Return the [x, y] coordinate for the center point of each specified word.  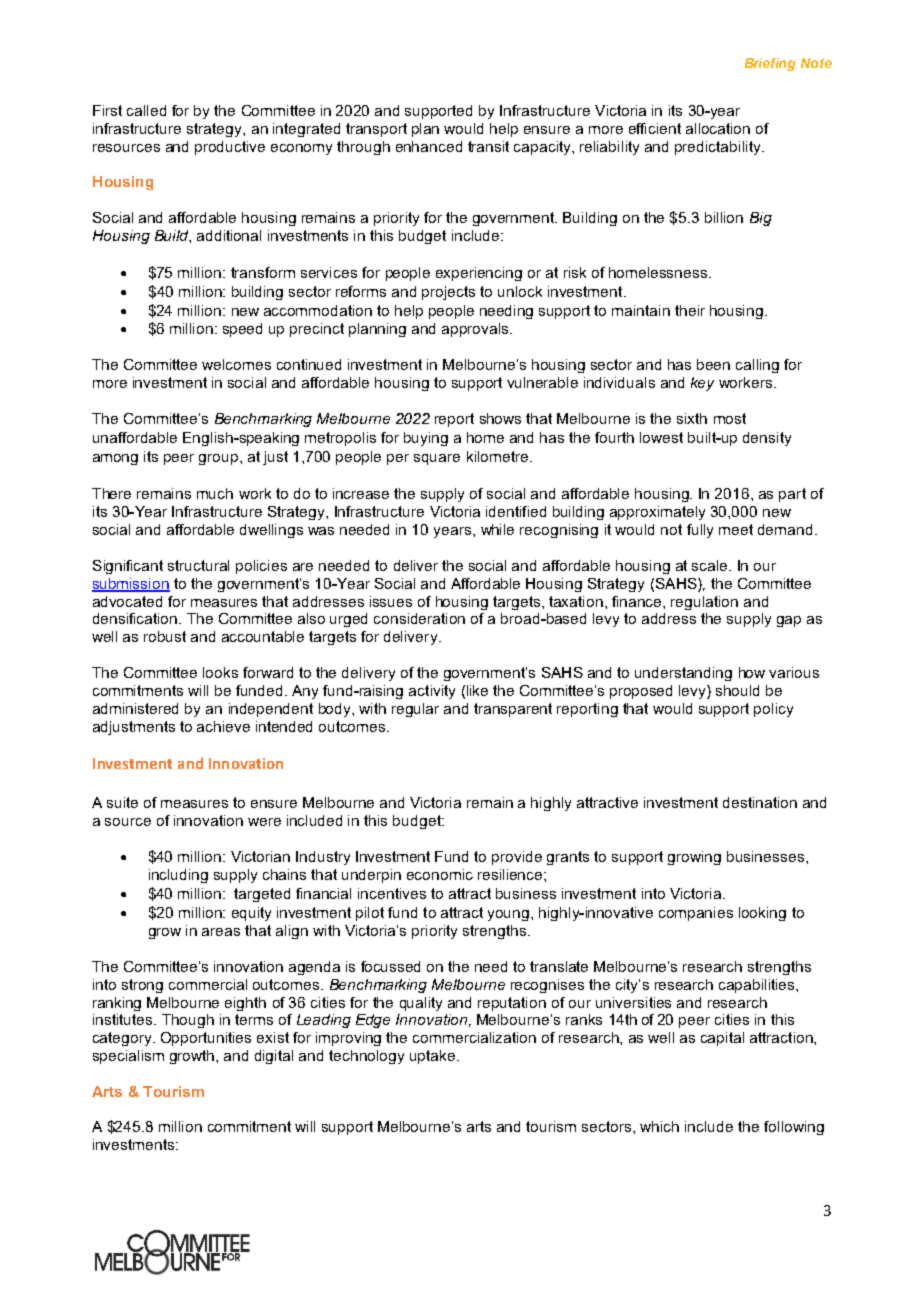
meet [736, 529]
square [437, 459]
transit [488, 146]
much [215, 493]
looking [762, 914]
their [690, 310]
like [477, 690]
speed [242, 330]
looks [220, 672]
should [737, 690]
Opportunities [206, 1039]
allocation [718, 128]
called [146, 110]
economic [440, 874]
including [178, 876]
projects [448, 293]
